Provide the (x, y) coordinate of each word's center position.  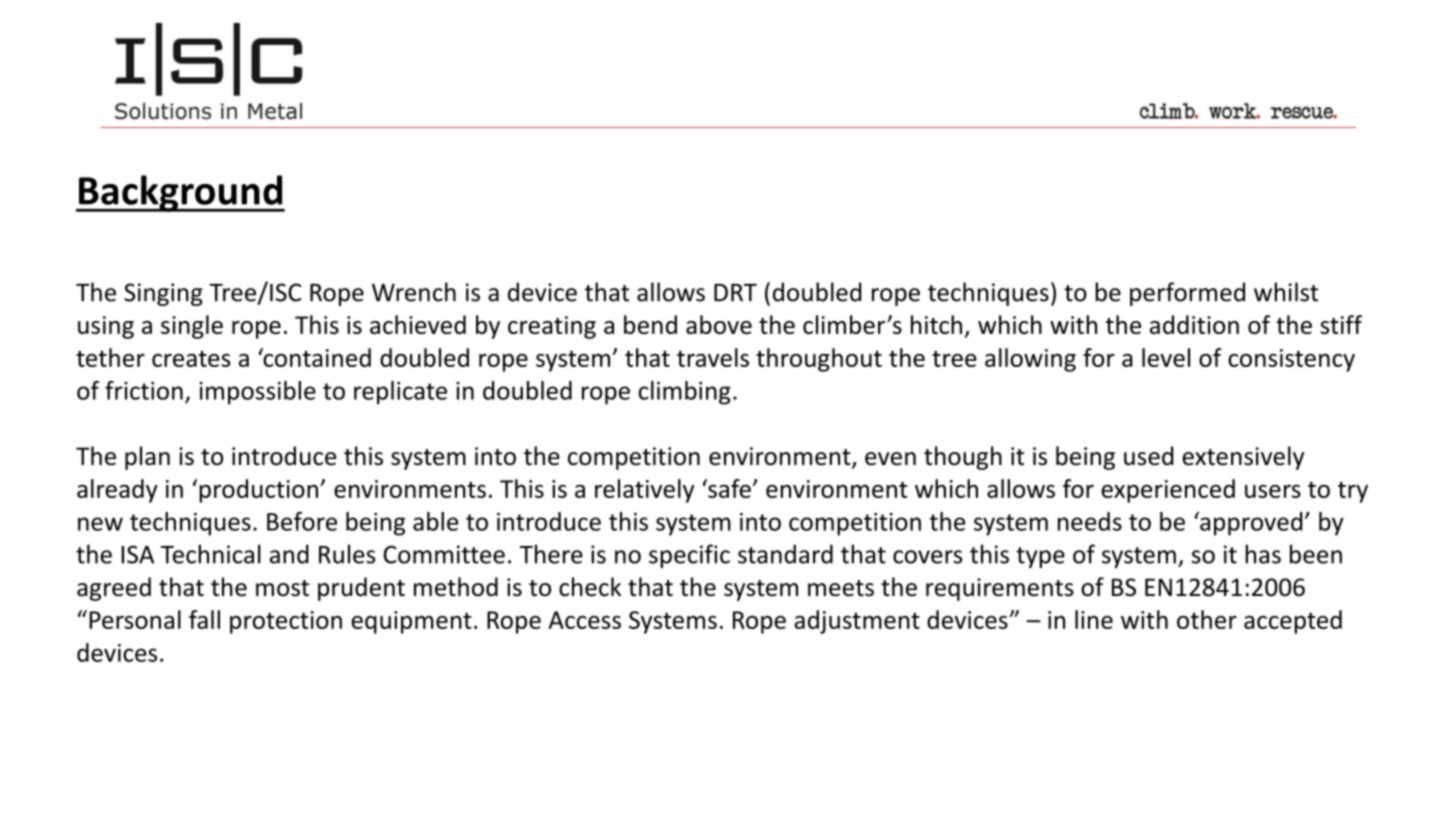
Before (302, 521)
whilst (1286, 292)
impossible (258, 393)
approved (1250, 524)
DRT (735, 293)
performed (1187, 294)
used (1148, 456)
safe (728, 488)
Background (181, 193)
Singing (163, 294)
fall (204, 619)
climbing (685, 393)
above (719, 324)
